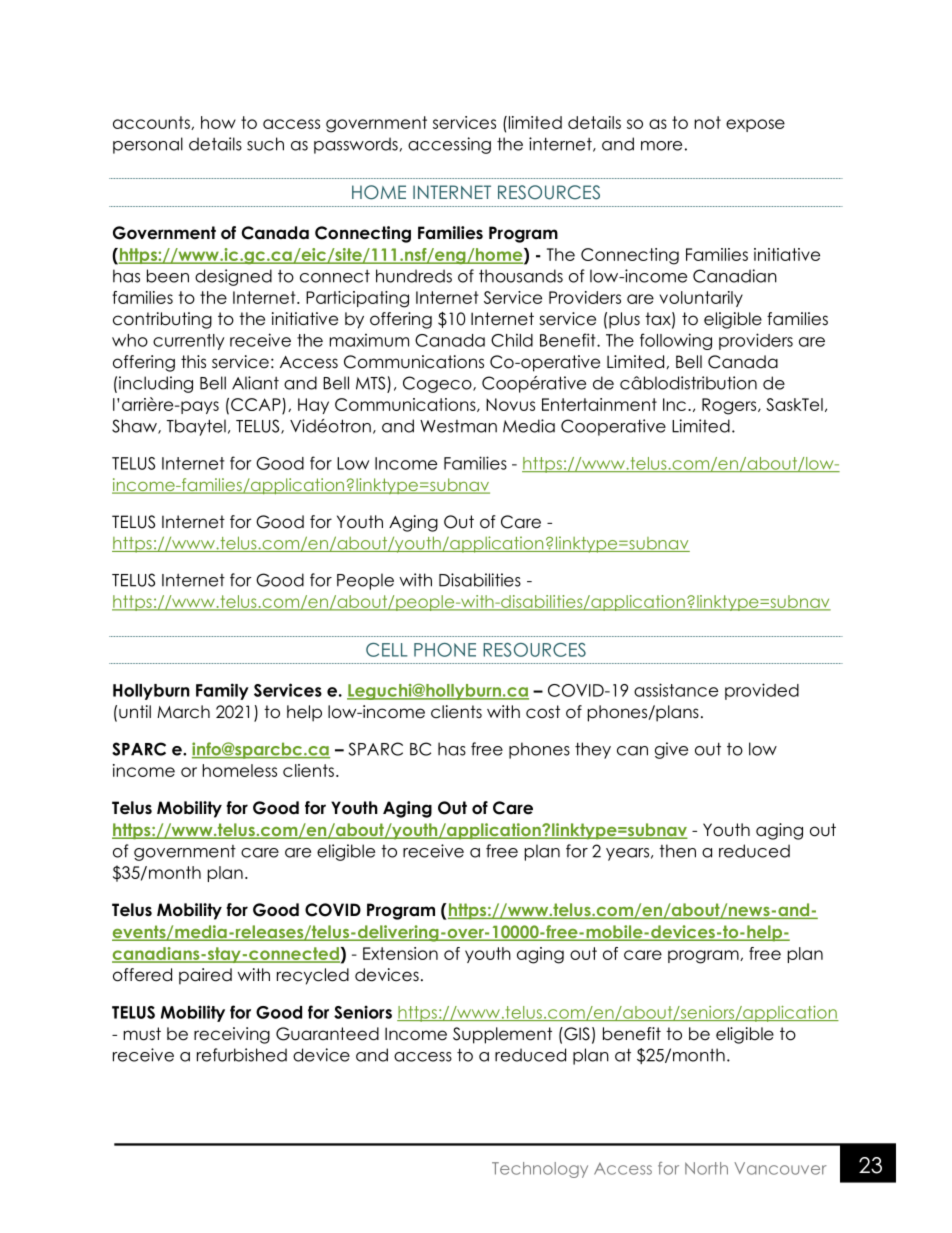 This screenshot has width=952, height=1233. Describe the element at coordinates (242, 1055) in the screenshot. I see `refurbished` at that location.
